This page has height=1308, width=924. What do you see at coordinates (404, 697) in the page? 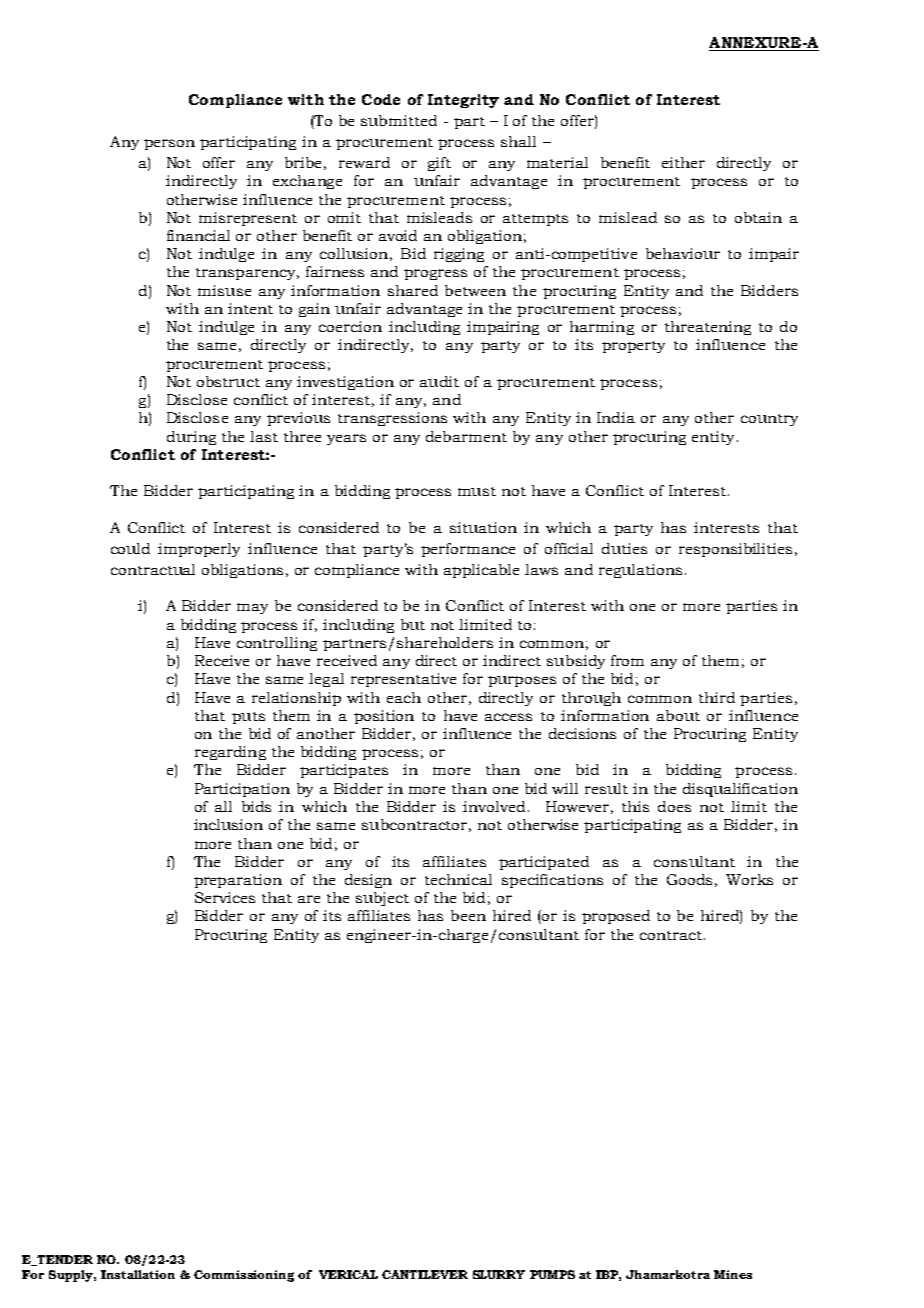
I see `each` at bounding box center [404, 697].
